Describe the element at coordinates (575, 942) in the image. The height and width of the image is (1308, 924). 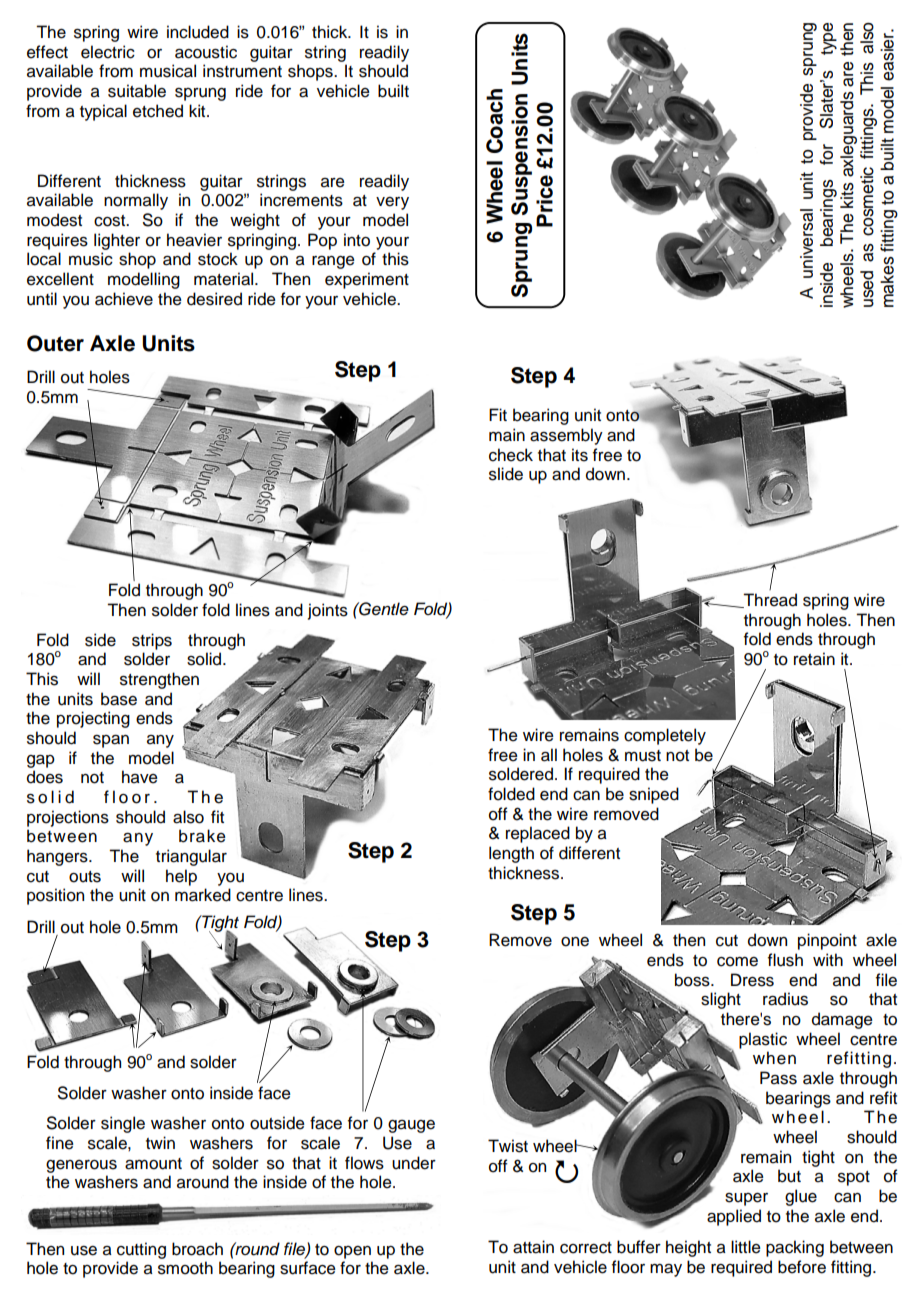
I see `one` at that location.
